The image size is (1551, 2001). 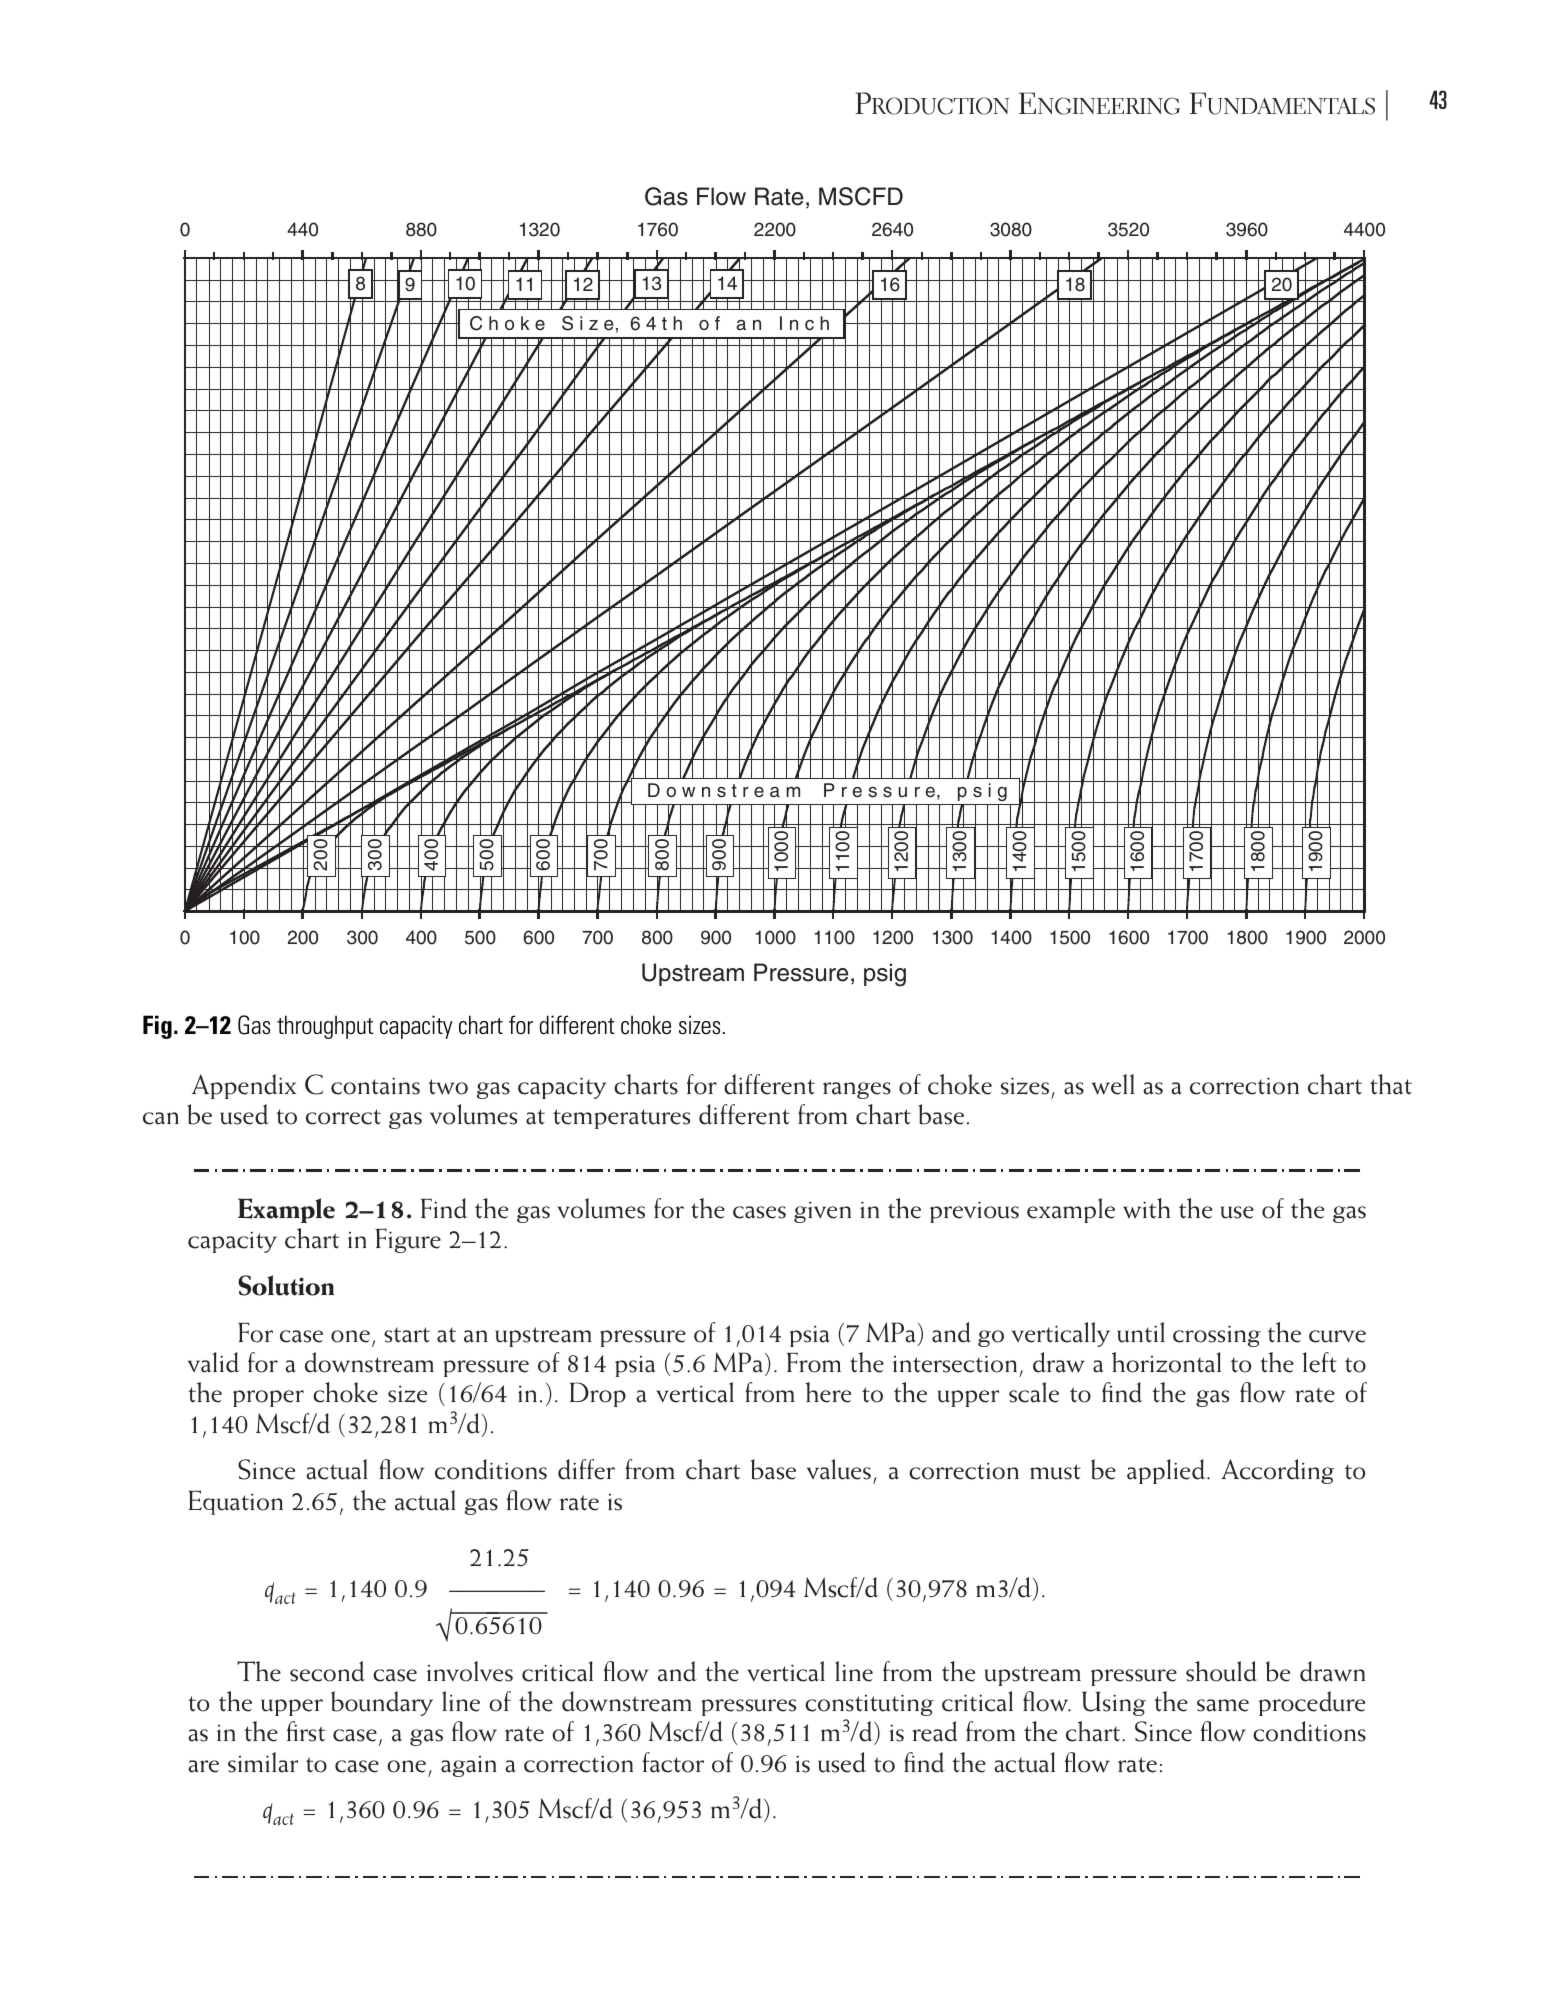 I want to click on here, so click(x=828, y=1392).
